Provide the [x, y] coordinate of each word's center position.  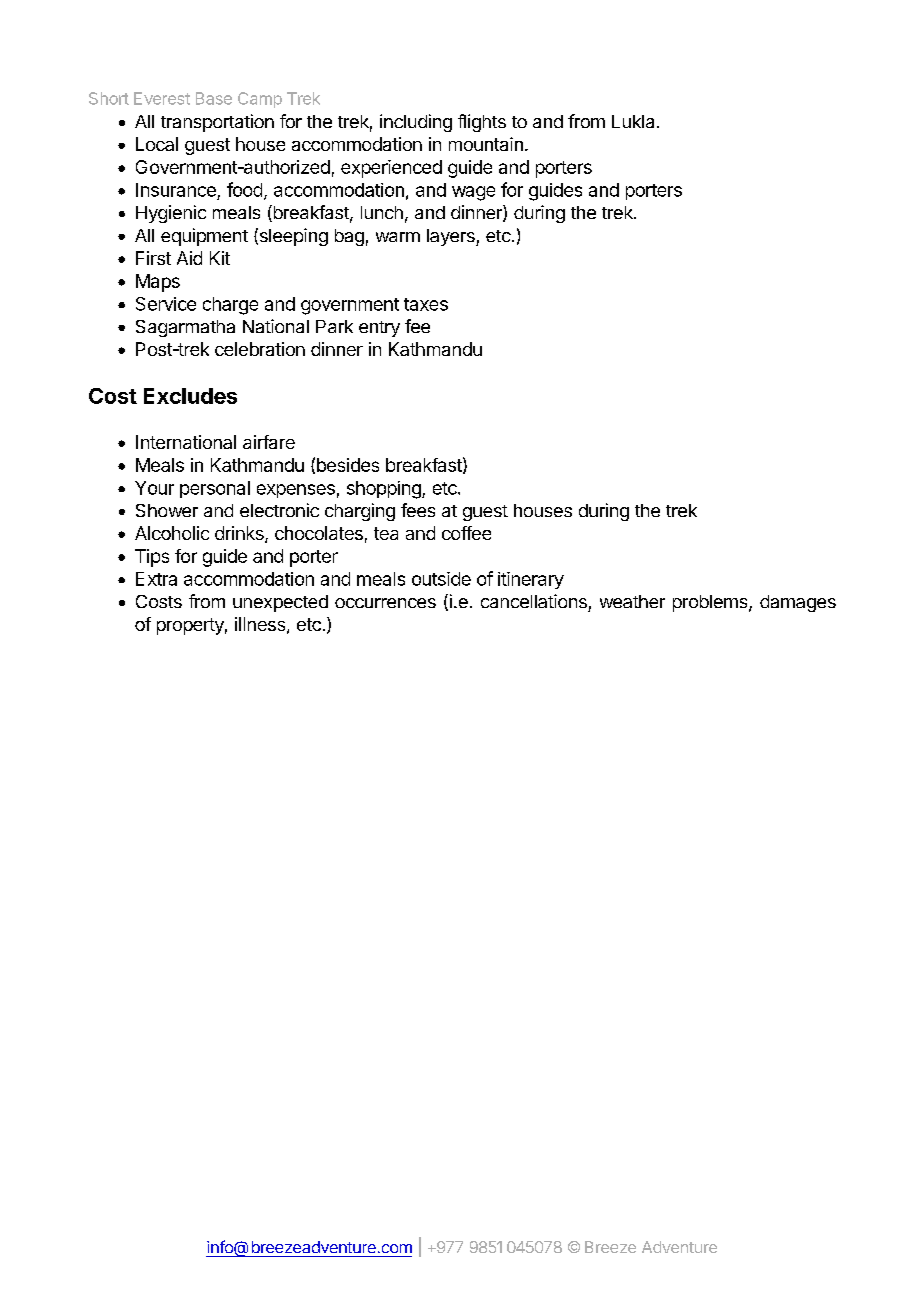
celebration [260, 349]
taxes [426, 304]
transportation [217, 123]
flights [482, 123]
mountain [486, 144]
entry [379, 329]
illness [260, 624]
